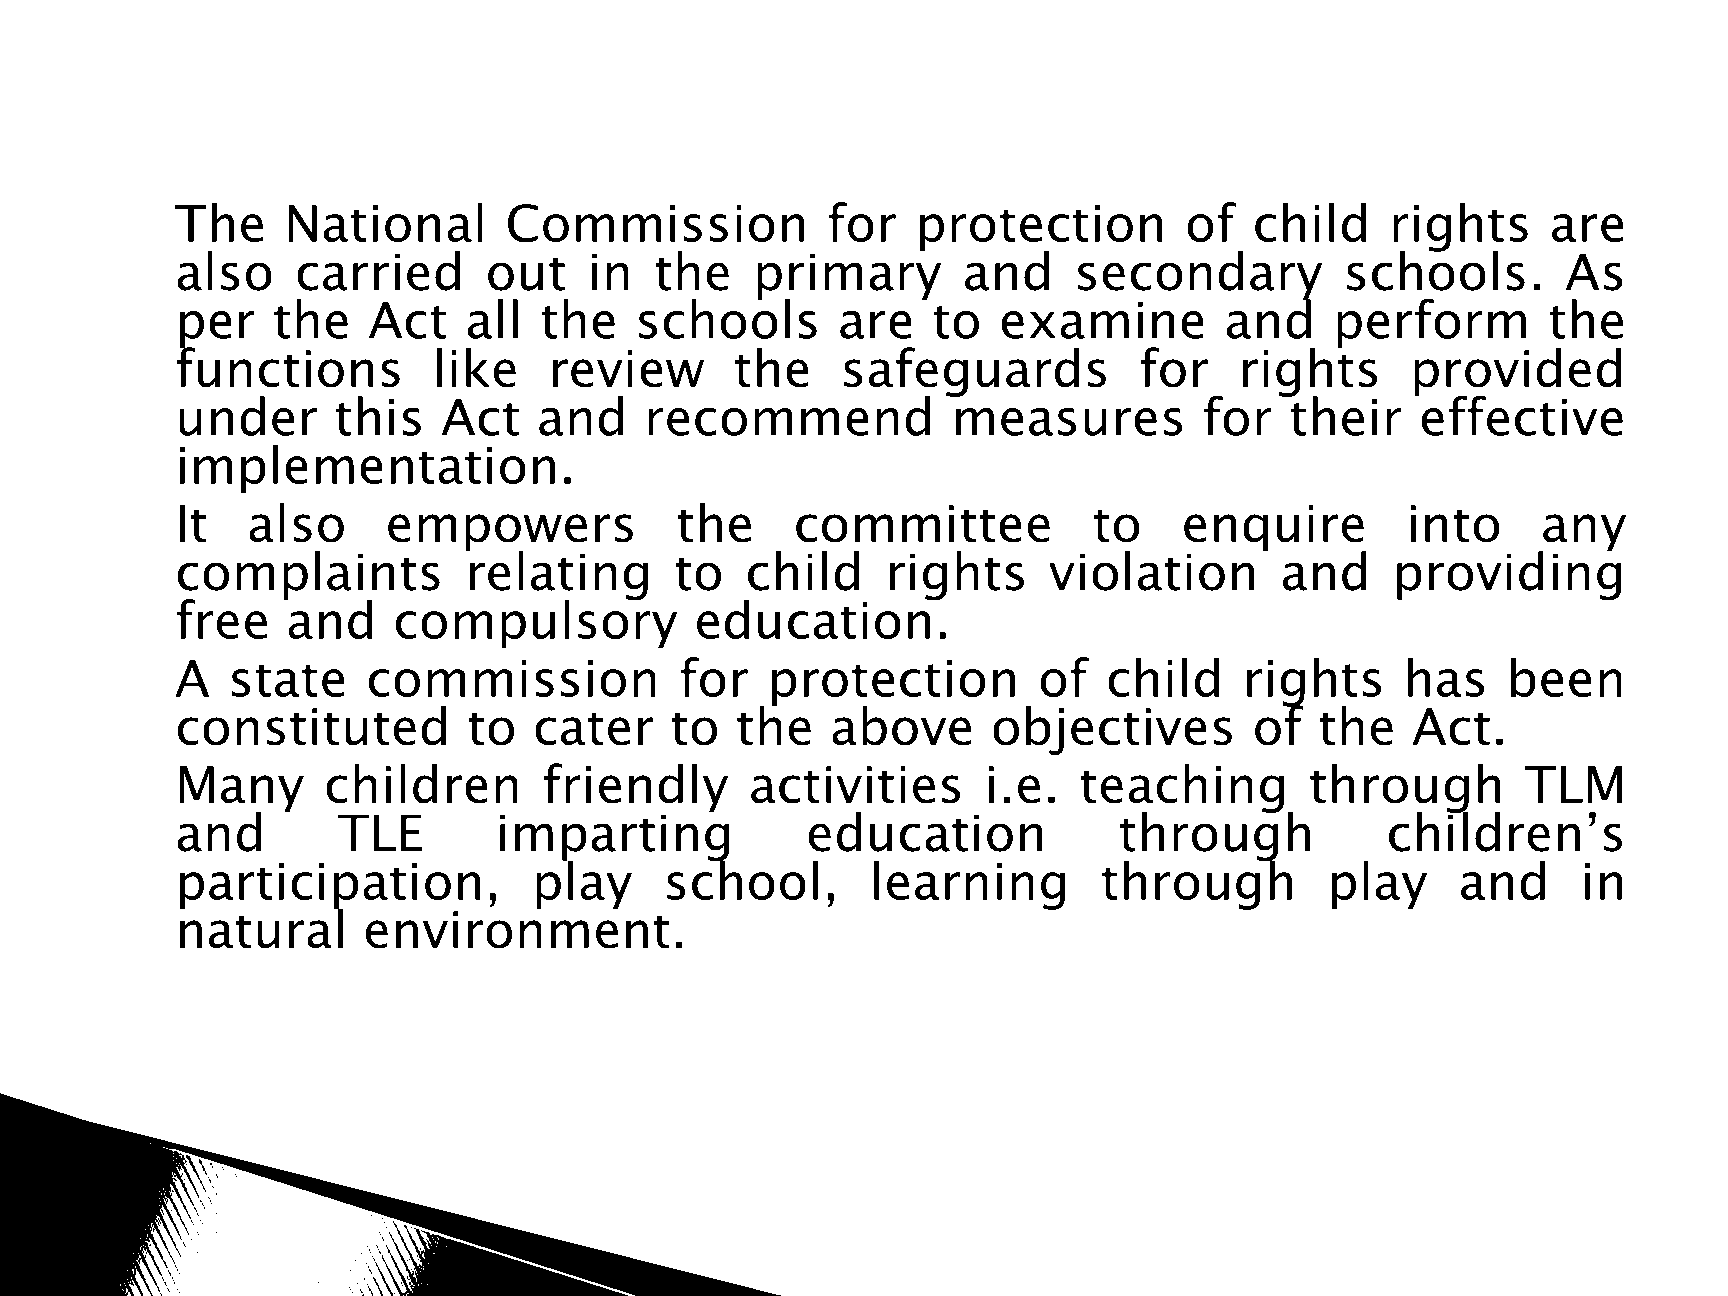 Image resolution: width=1728 pixels, height=1296 pixels. I want to click on TLM, so click(1573, 784).
